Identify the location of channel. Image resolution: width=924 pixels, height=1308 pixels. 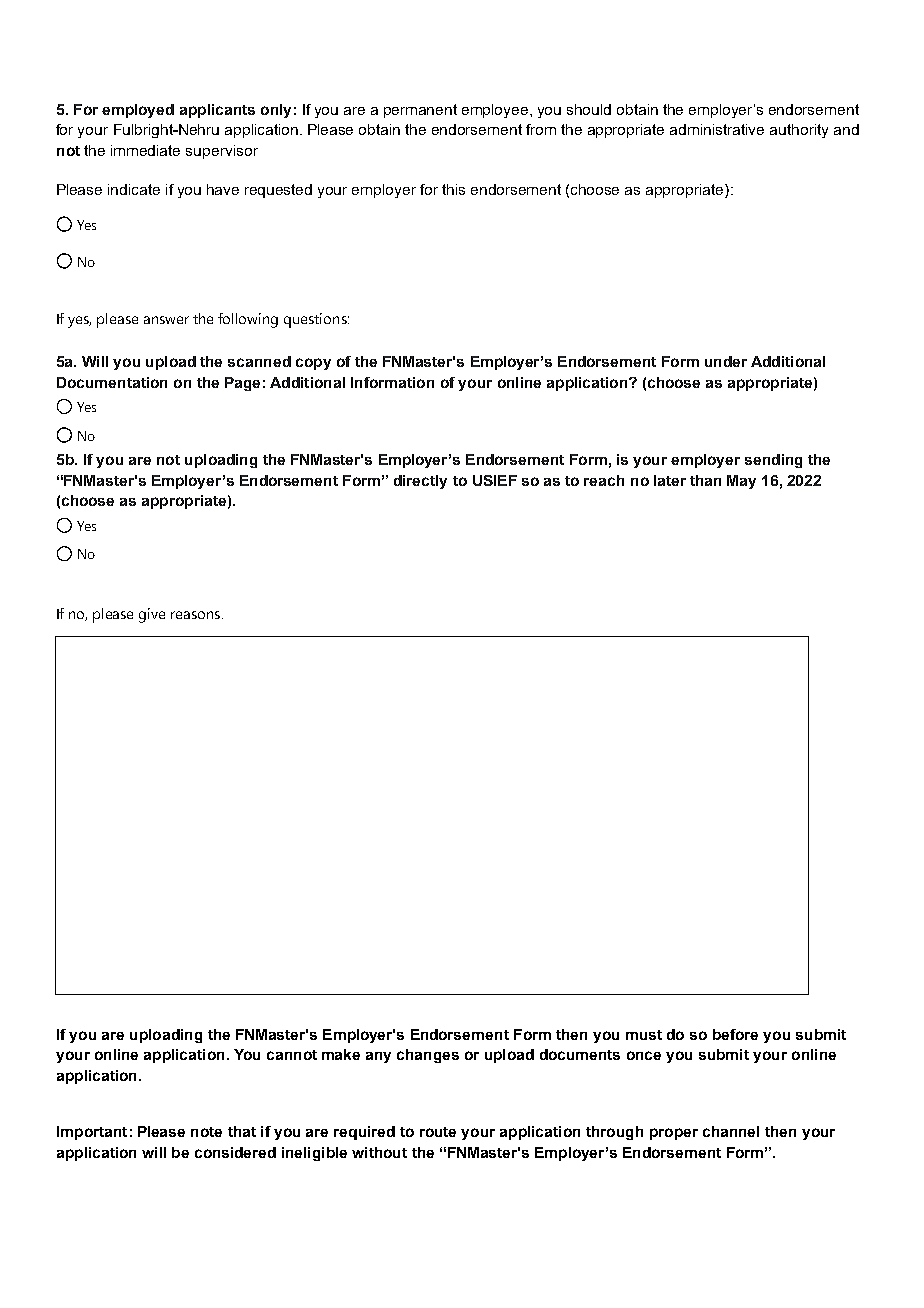
(731, 1131).
